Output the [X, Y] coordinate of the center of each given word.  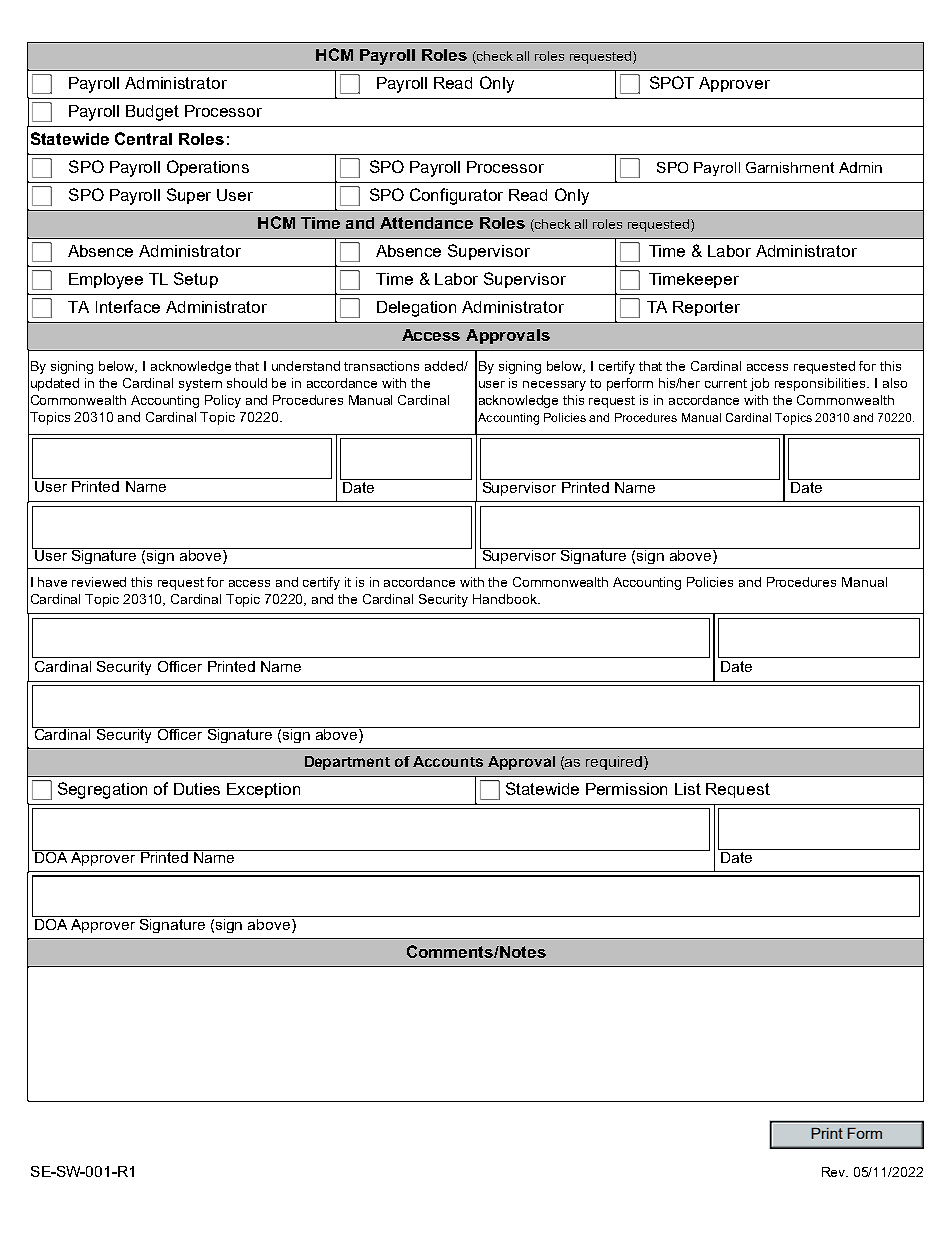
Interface [128, 306]
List [688, 789]
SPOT [672, 82]
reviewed [99, 582]
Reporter [706, 308]
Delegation [416, 309]
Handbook [506, 599]
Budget [152, 113]
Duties [197, 789]
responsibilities [821, 384]
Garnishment [790, 167]
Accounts [448, 761]
